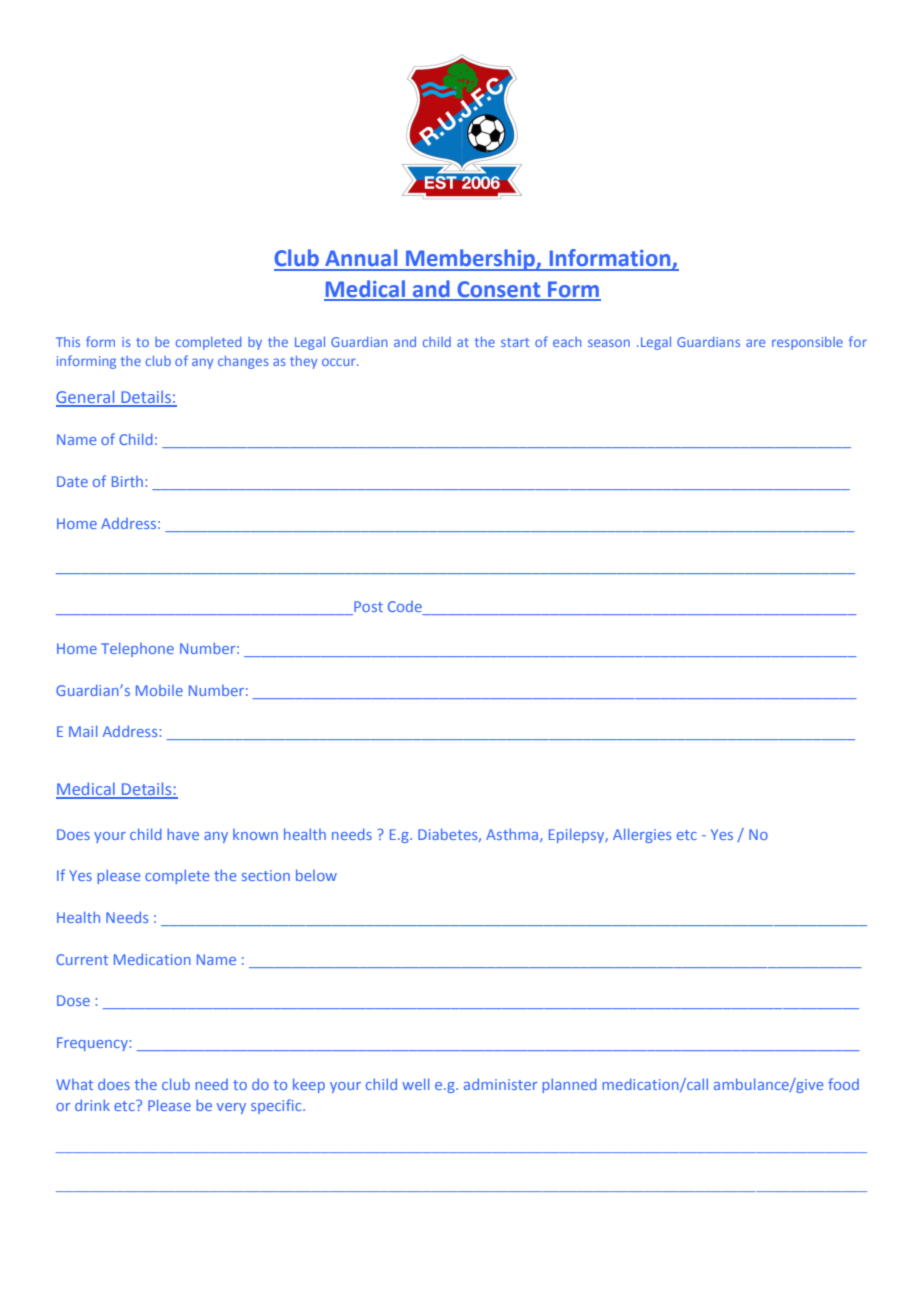 This screenshot has height=1307, width=924. What do you see at coordinates (243, 362) in the screenshot?
I see `changes` at bounding box center [243, 362].
